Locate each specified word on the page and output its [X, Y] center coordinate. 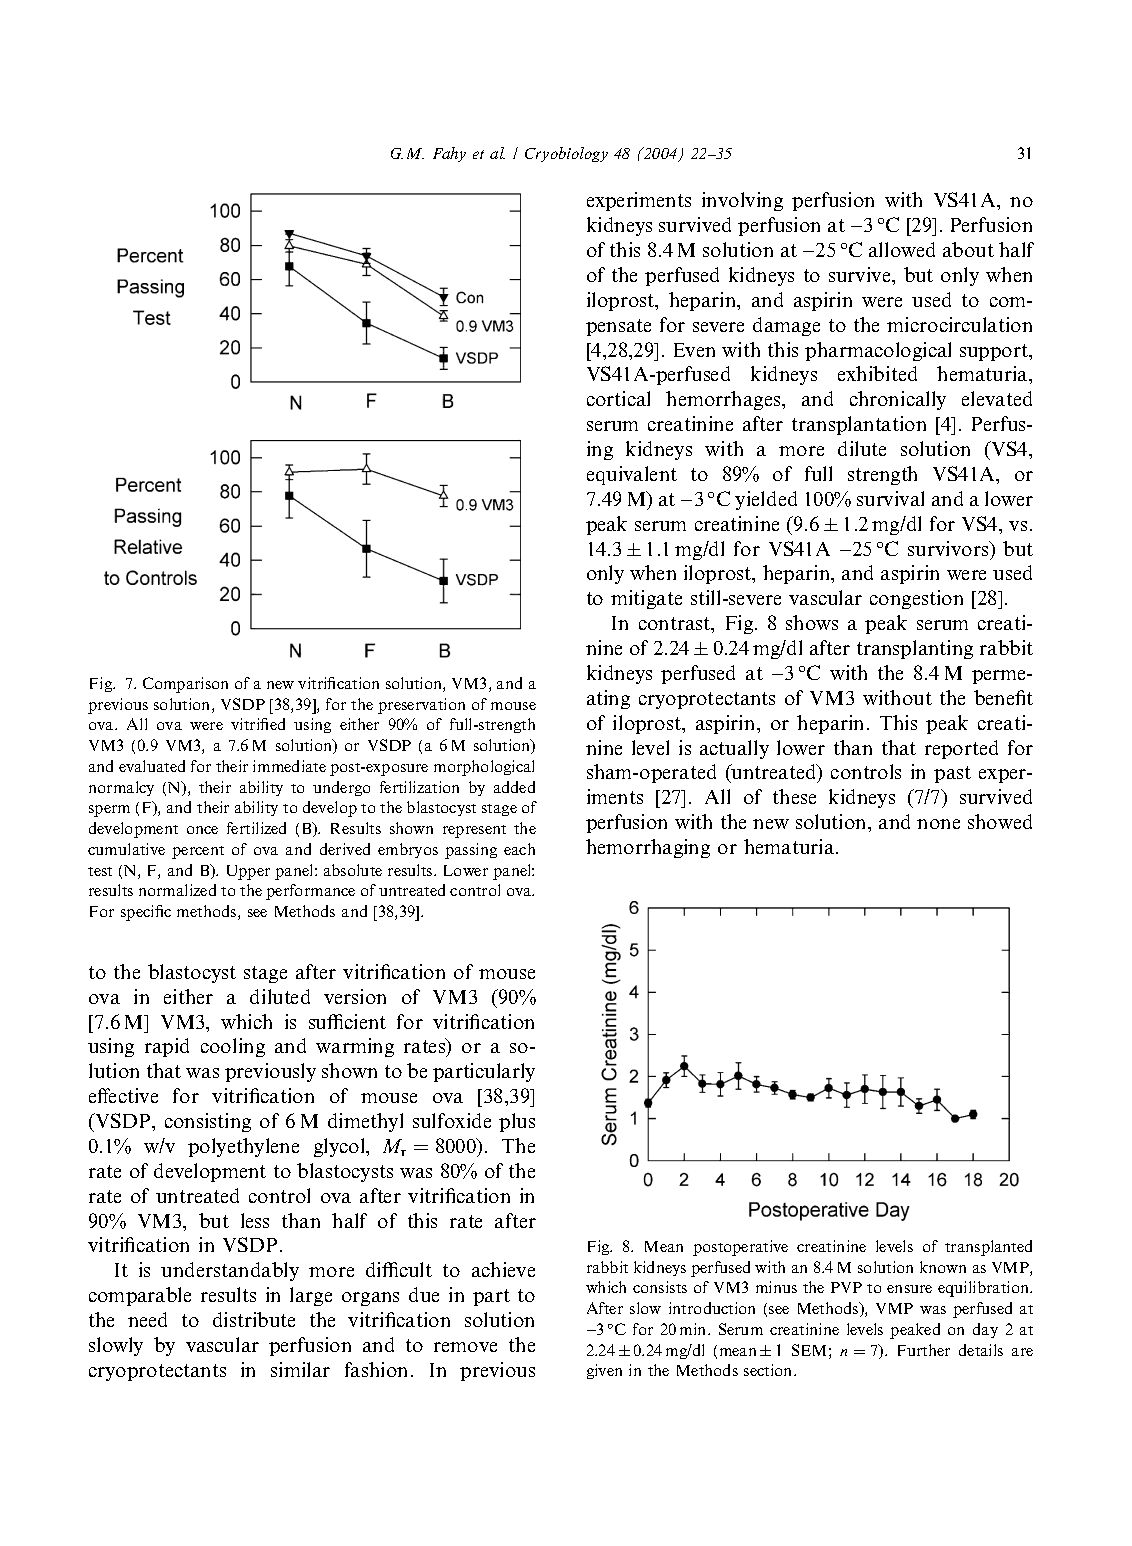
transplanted [988, 1248]
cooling [233, 1047]
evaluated [152, 766]
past [952, 774]
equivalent [632, 475]
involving [742, 201]
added [514, 787]
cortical [618, 398]
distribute [254, 1319]
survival [890, 498]
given [604, 1371]
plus [517, 1122]
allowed [902, 249]
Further [924, 1350]
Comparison [185, 685]
